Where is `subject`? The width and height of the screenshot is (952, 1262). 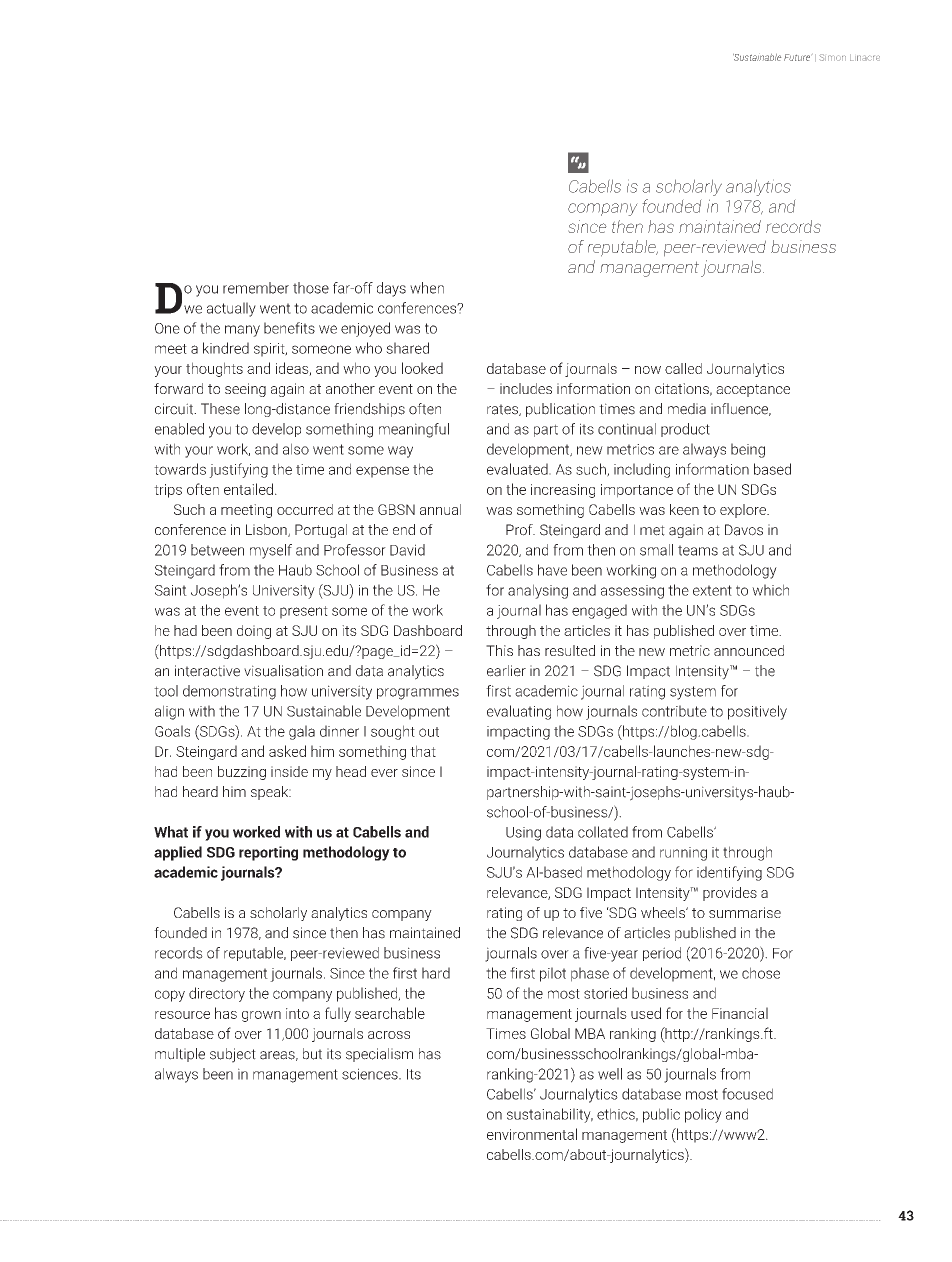 subject is located at coordinates (233, 1055).
